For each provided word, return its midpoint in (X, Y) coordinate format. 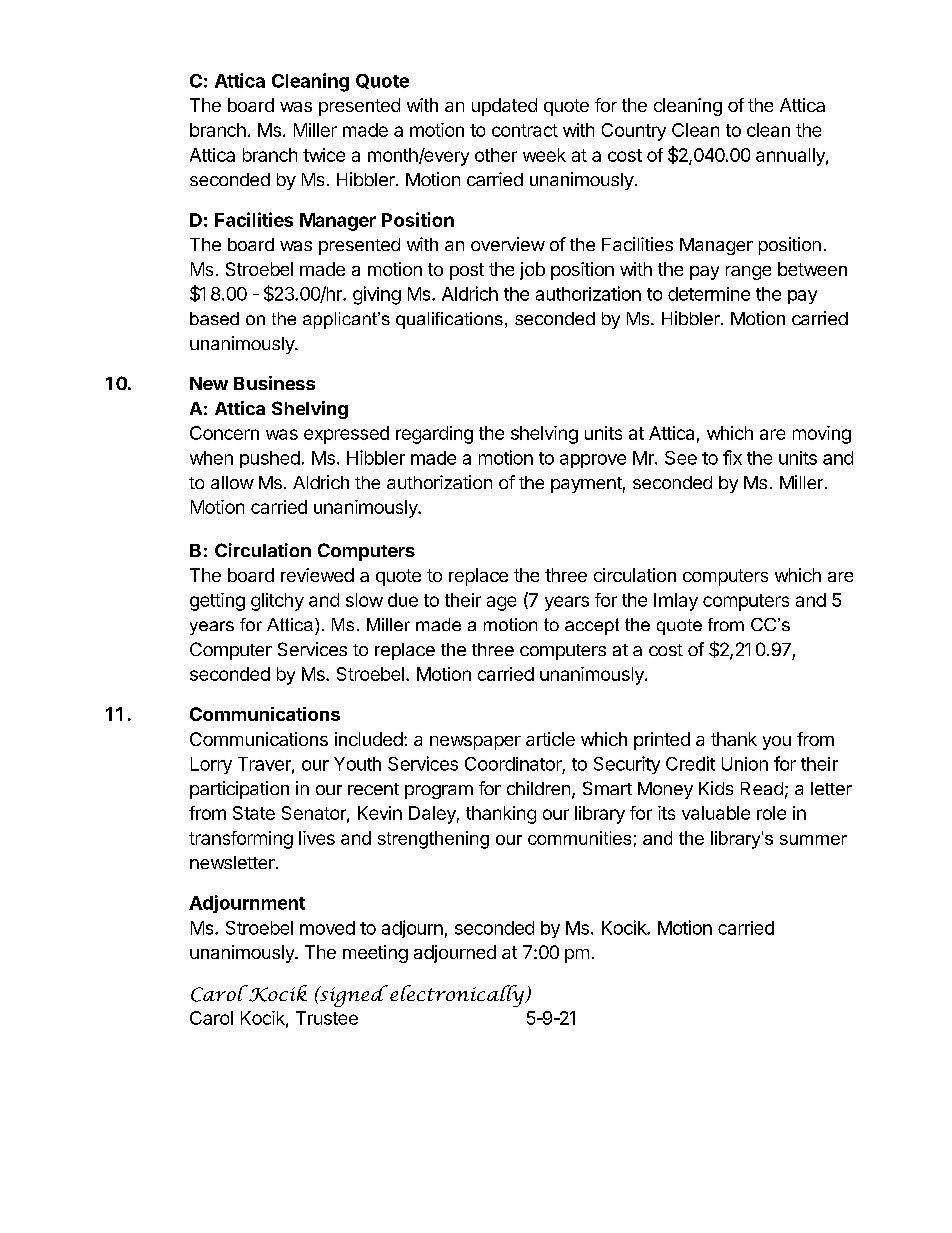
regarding (434, 435)
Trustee (327, 1018)
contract (525, 130)
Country (634, 132)
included (369, 739)
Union (745, 764)
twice (324, 155)
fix (732, 457)
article (550, 739)
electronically (458, 996)
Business (274, 383)
